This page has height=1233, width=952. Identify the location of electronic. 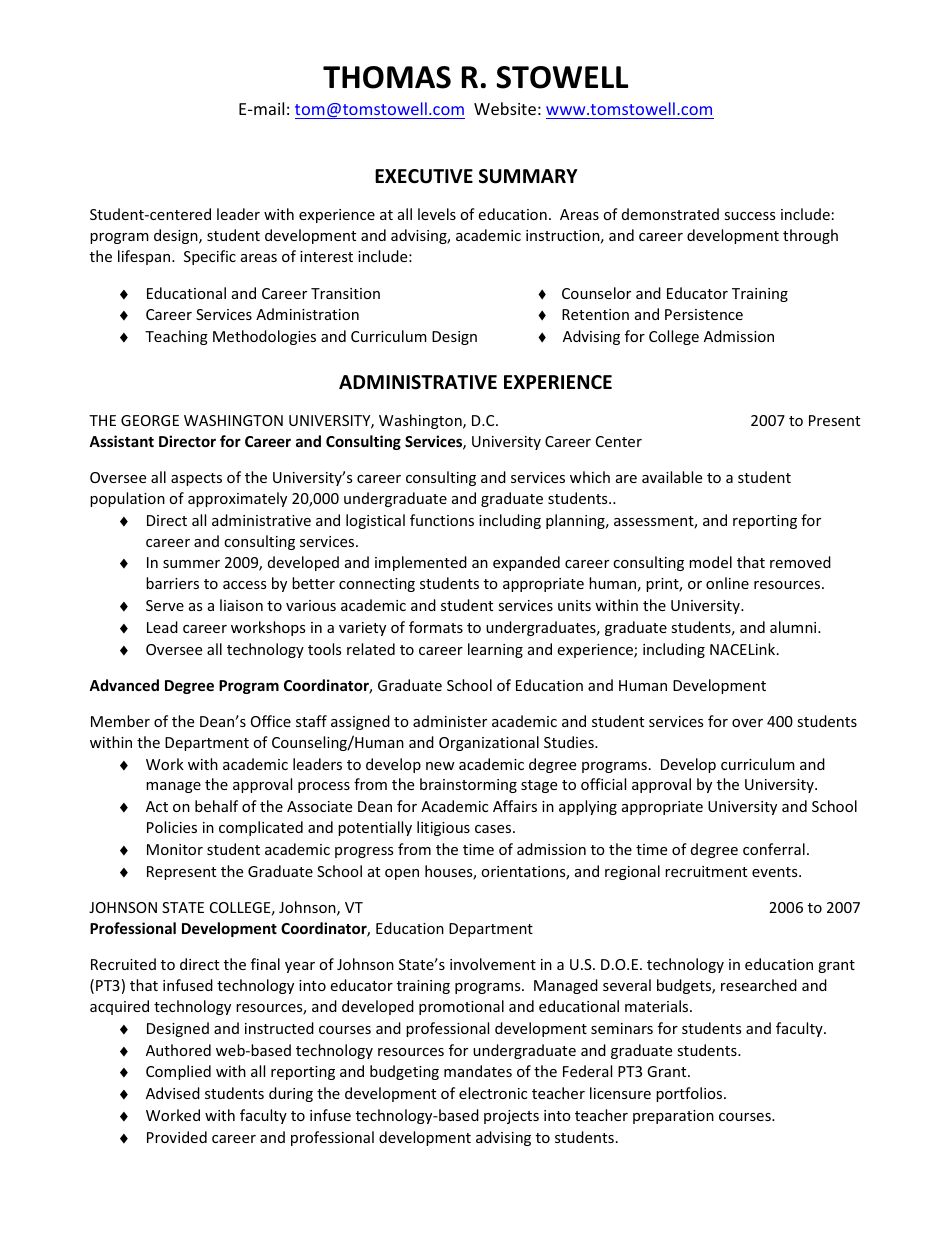
(493, 1093).
